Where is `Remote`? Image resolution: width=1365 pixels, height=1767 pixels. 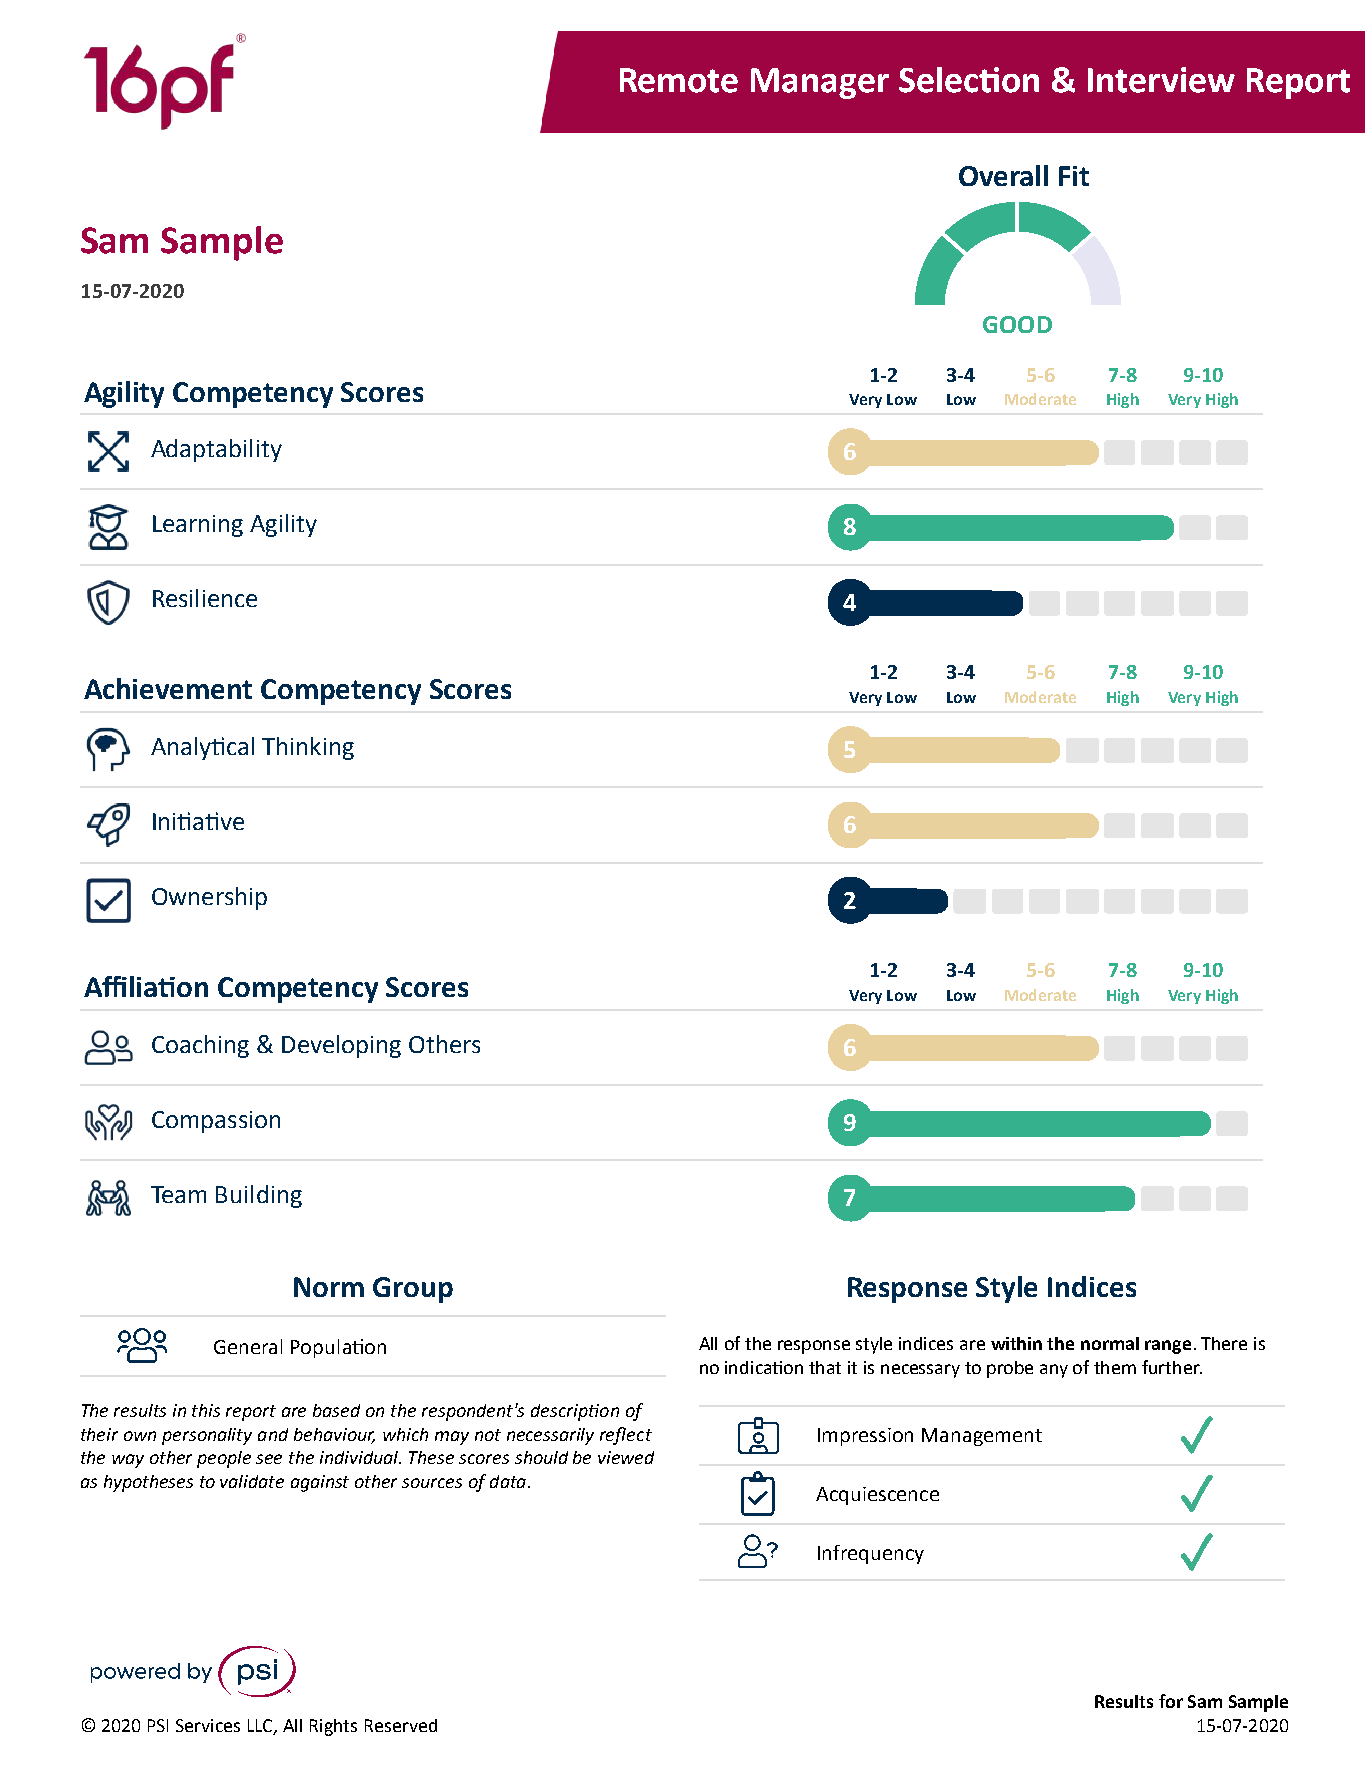
Remote is located at coordinates (679, 80).
